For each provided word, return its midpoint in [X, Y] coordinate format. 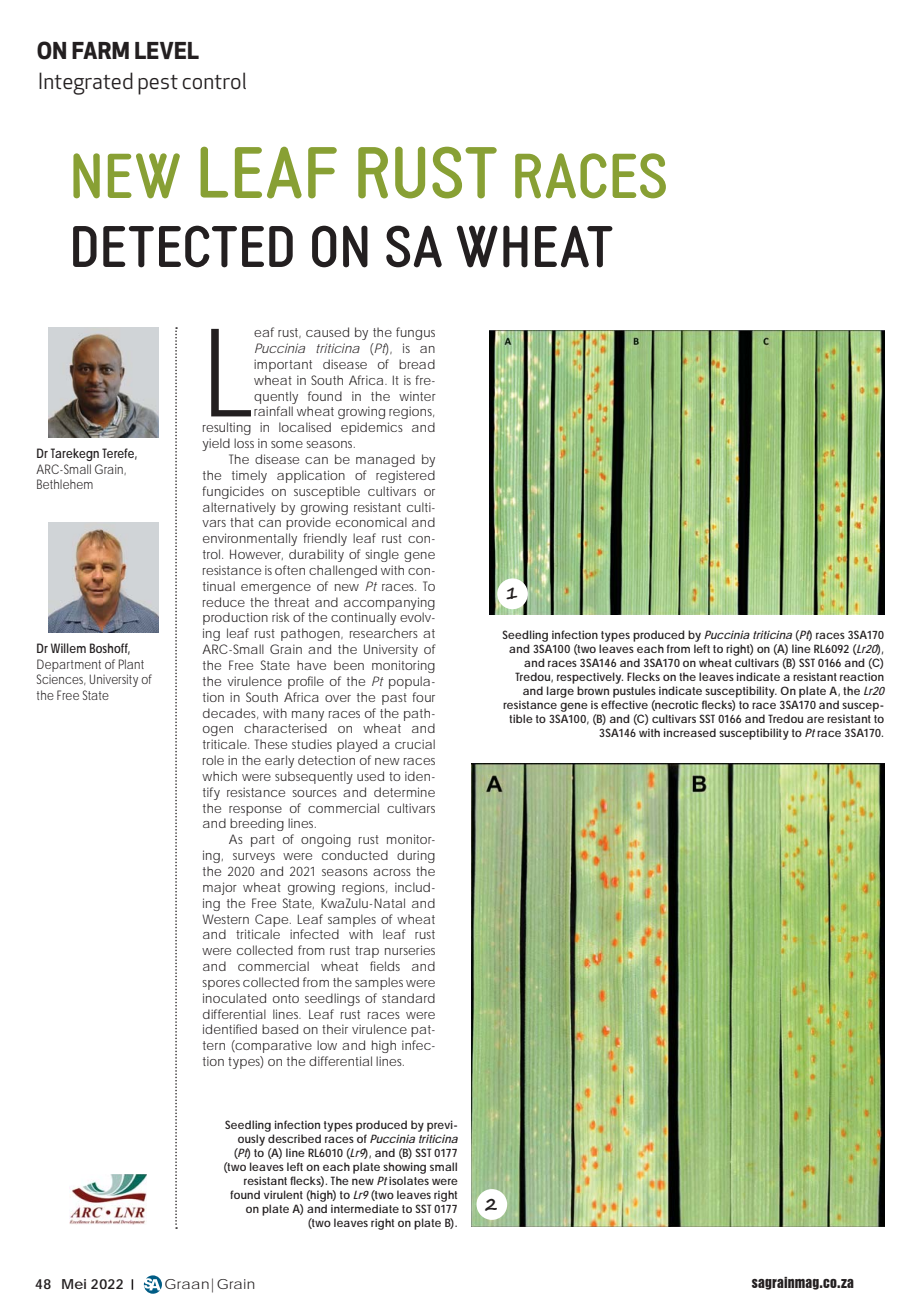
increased [690, 732]
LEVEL [167, 50]
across [392, 872]
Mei [74, 1284]
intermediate [365, 1208]
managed [385, 460]
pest [158, 85]
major [220, 888]
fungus [415, 333]
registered [405, 476]
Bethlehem [65, 484]
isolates [409, 1180]
